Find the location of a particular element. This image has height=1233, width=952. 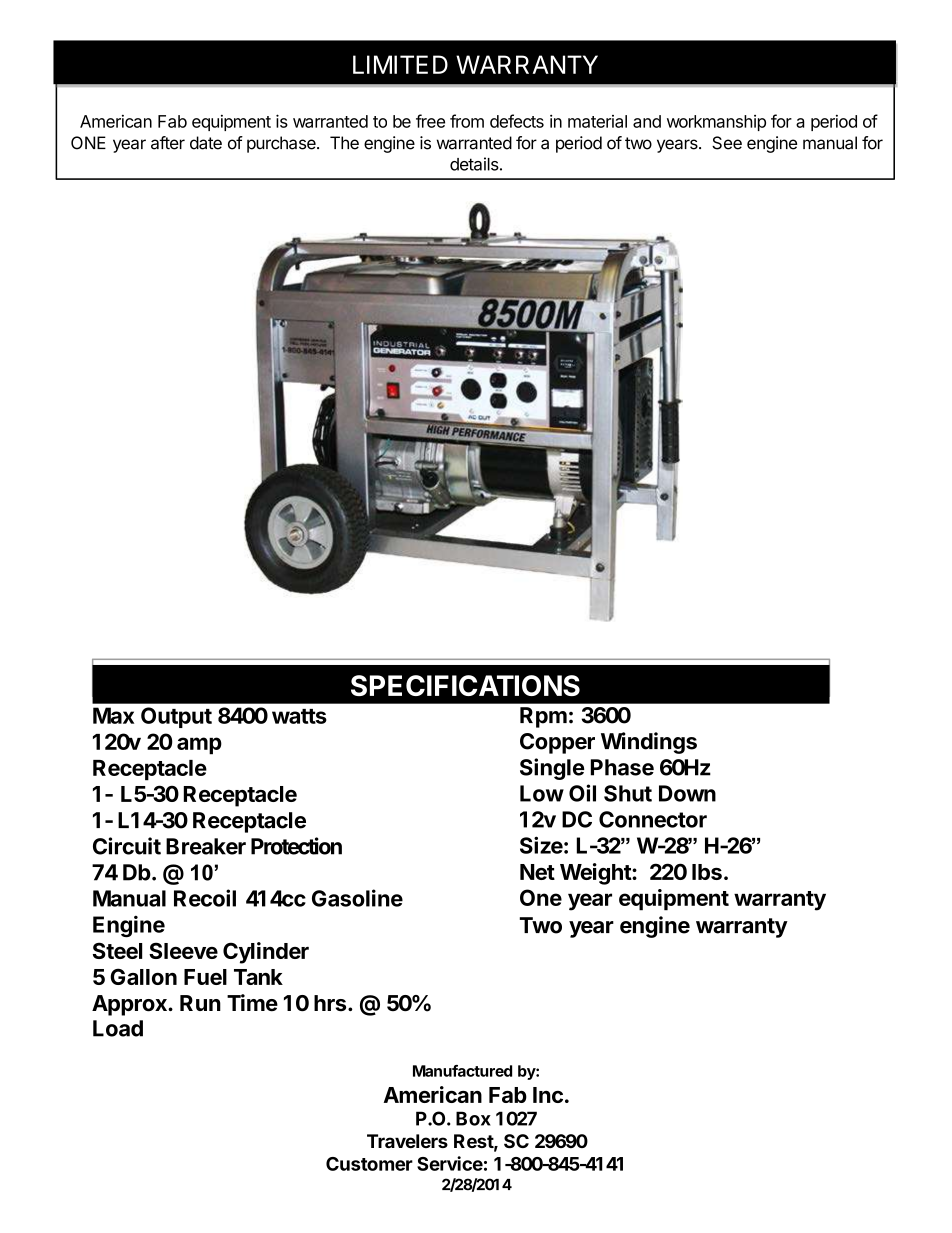

date is located at coordinates (206, 143).
